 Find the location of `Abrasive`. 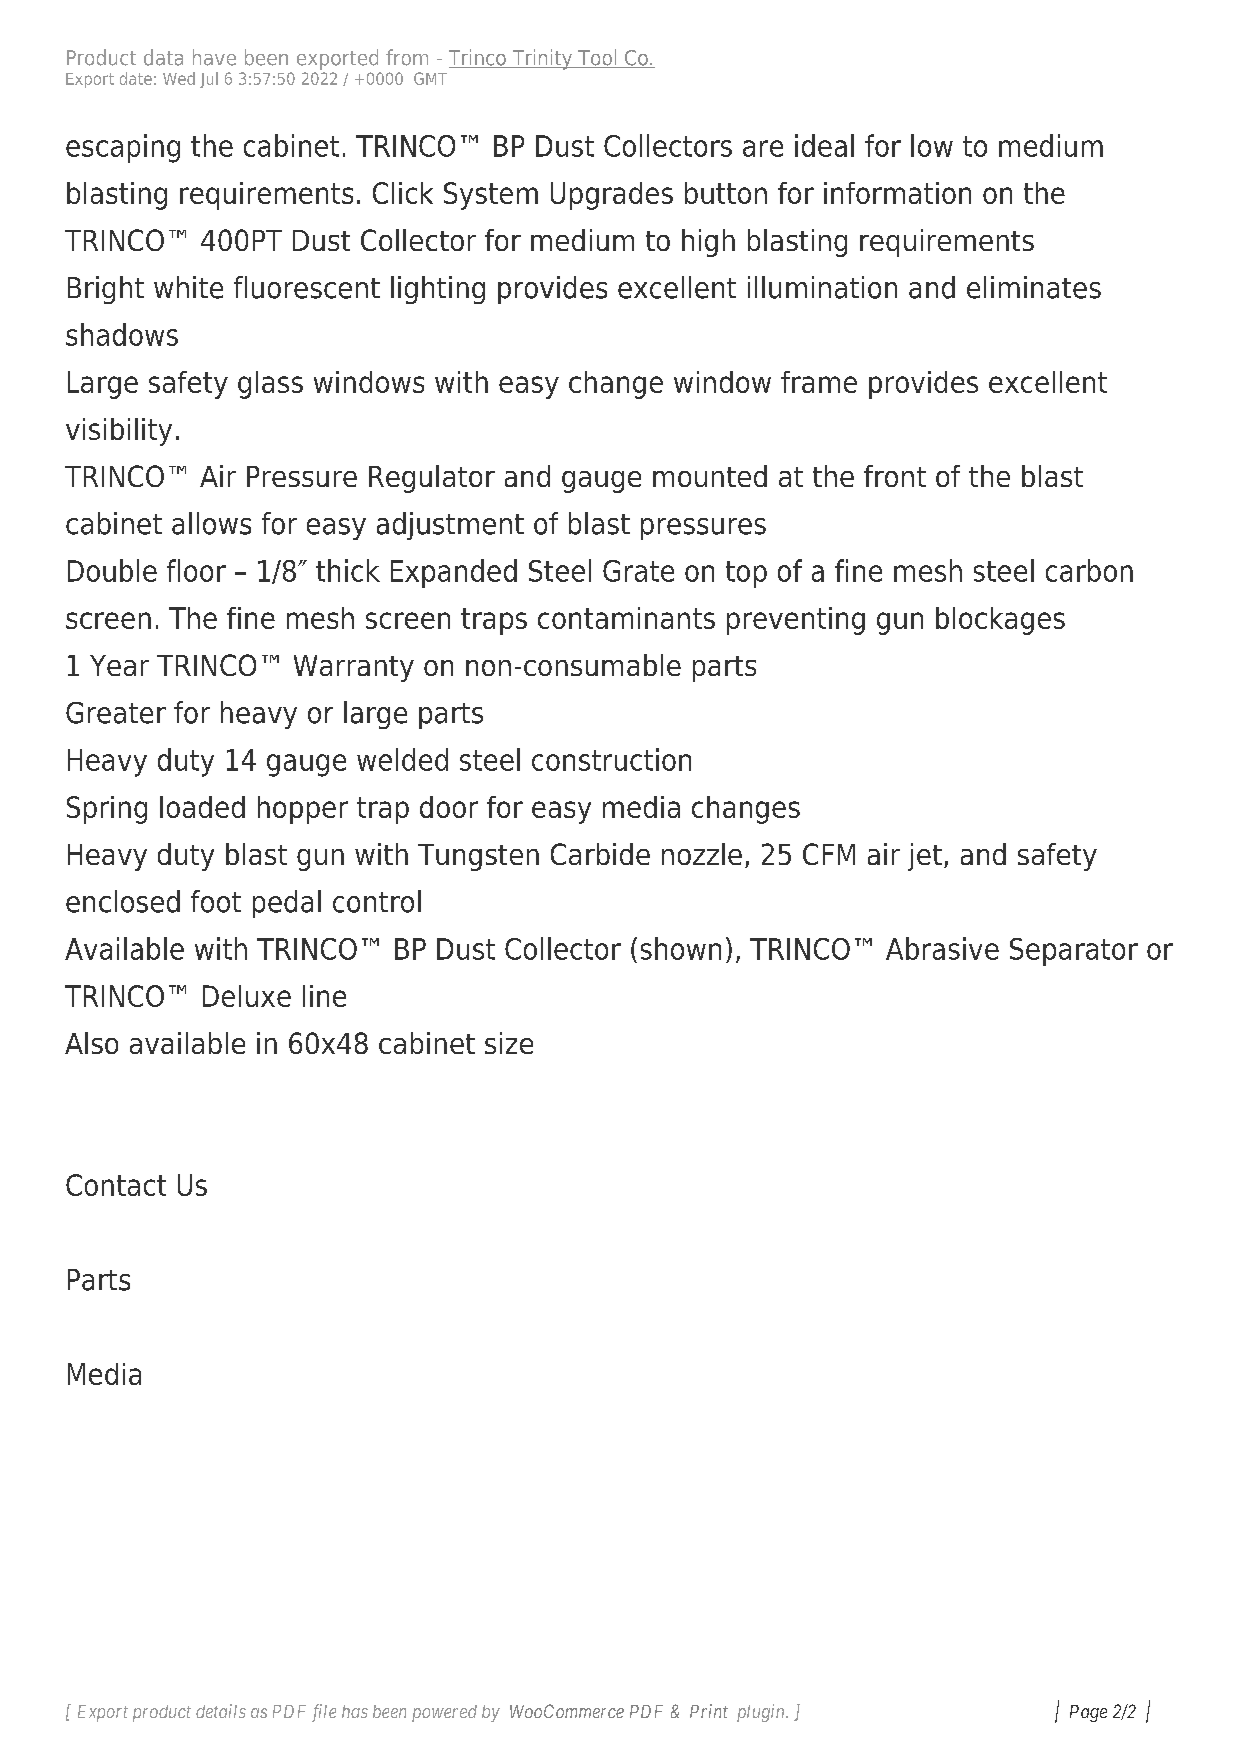

Abrasive is located at coordinates (942, 948).
